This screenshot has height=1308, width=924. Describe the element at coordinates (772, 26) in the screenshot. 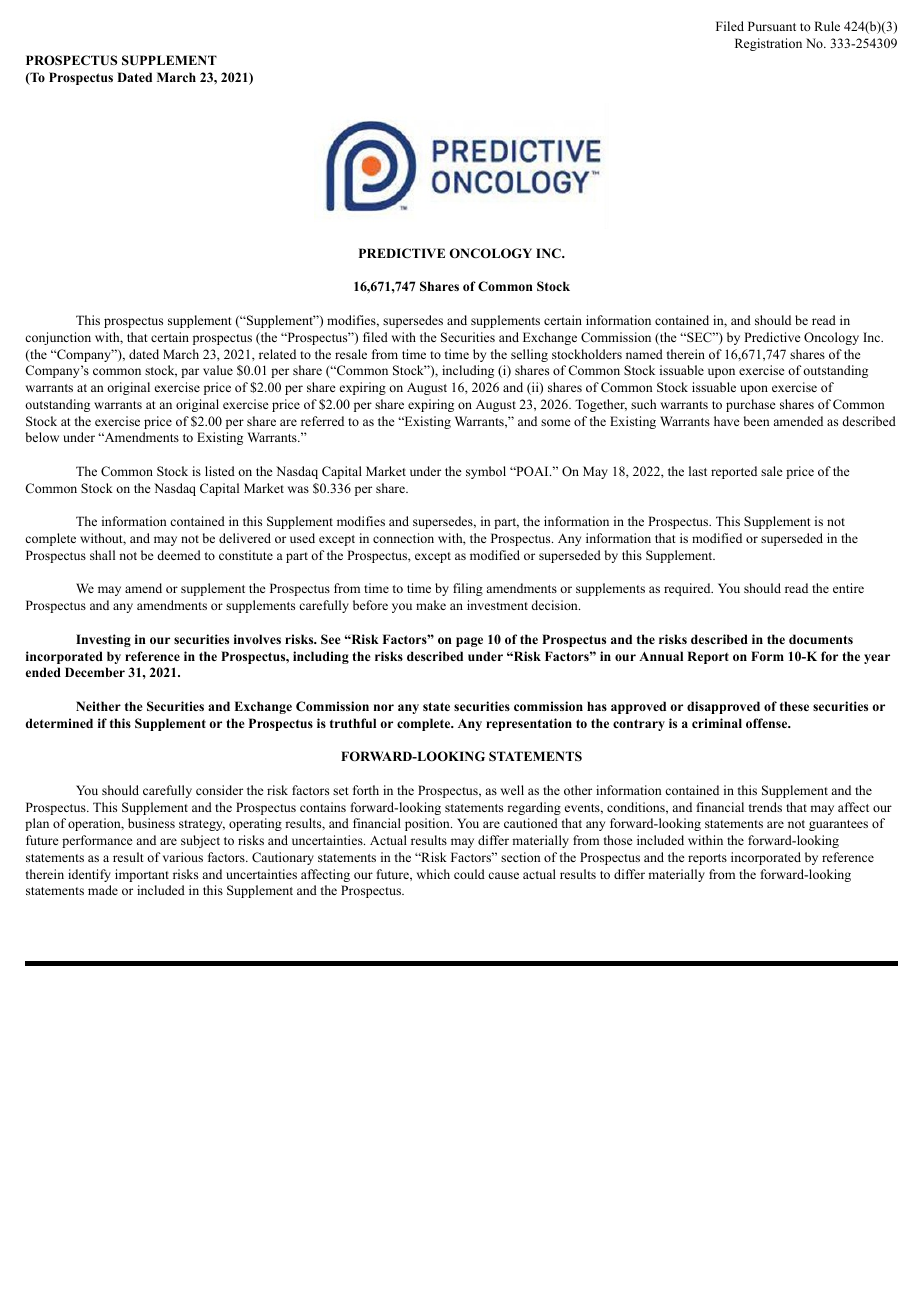

I see `Pursuant` at that location.
